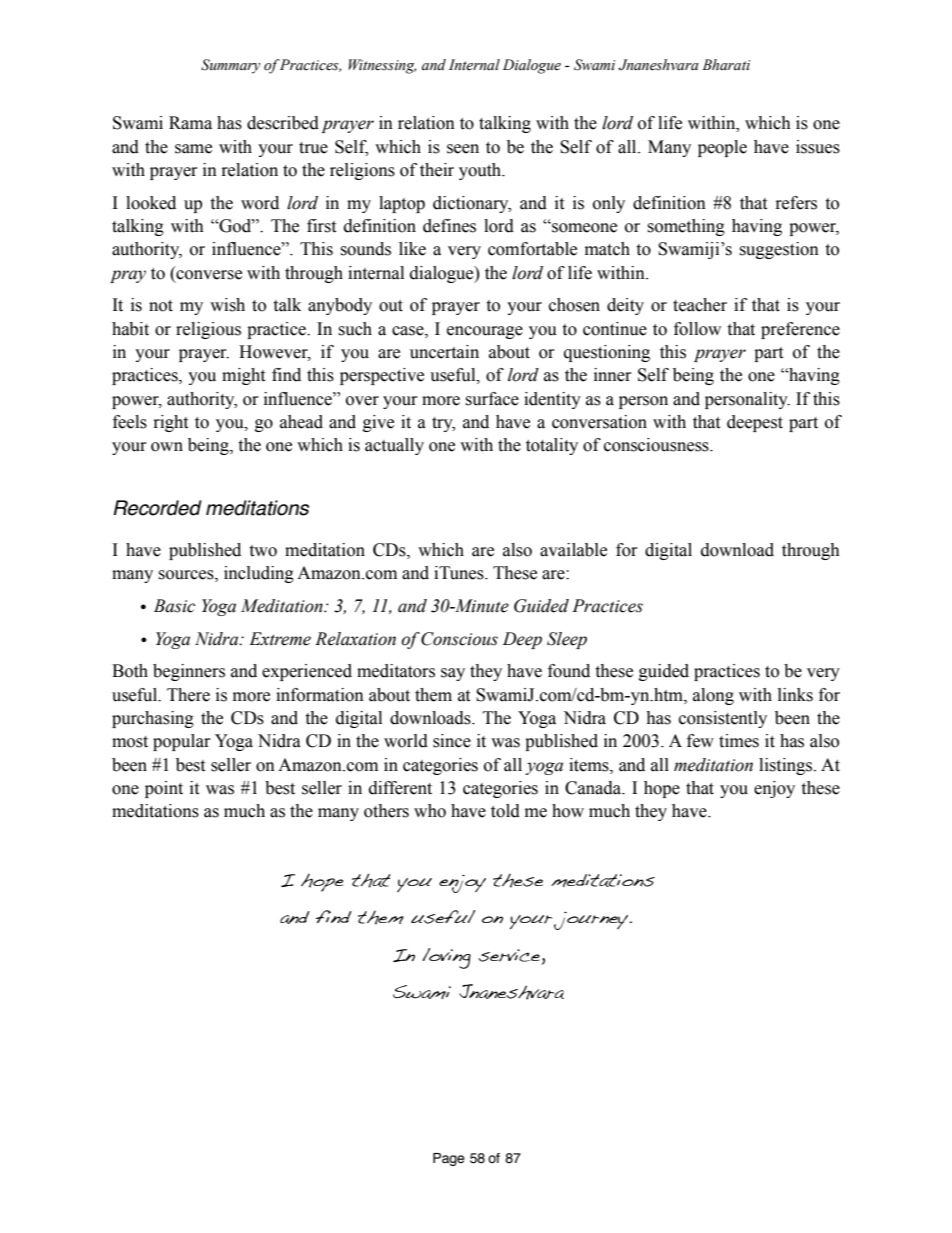 The image size is (952, 1233). Describe the element at coordinates (594, 788) in the screenshot. I see `Canada` at that location.
